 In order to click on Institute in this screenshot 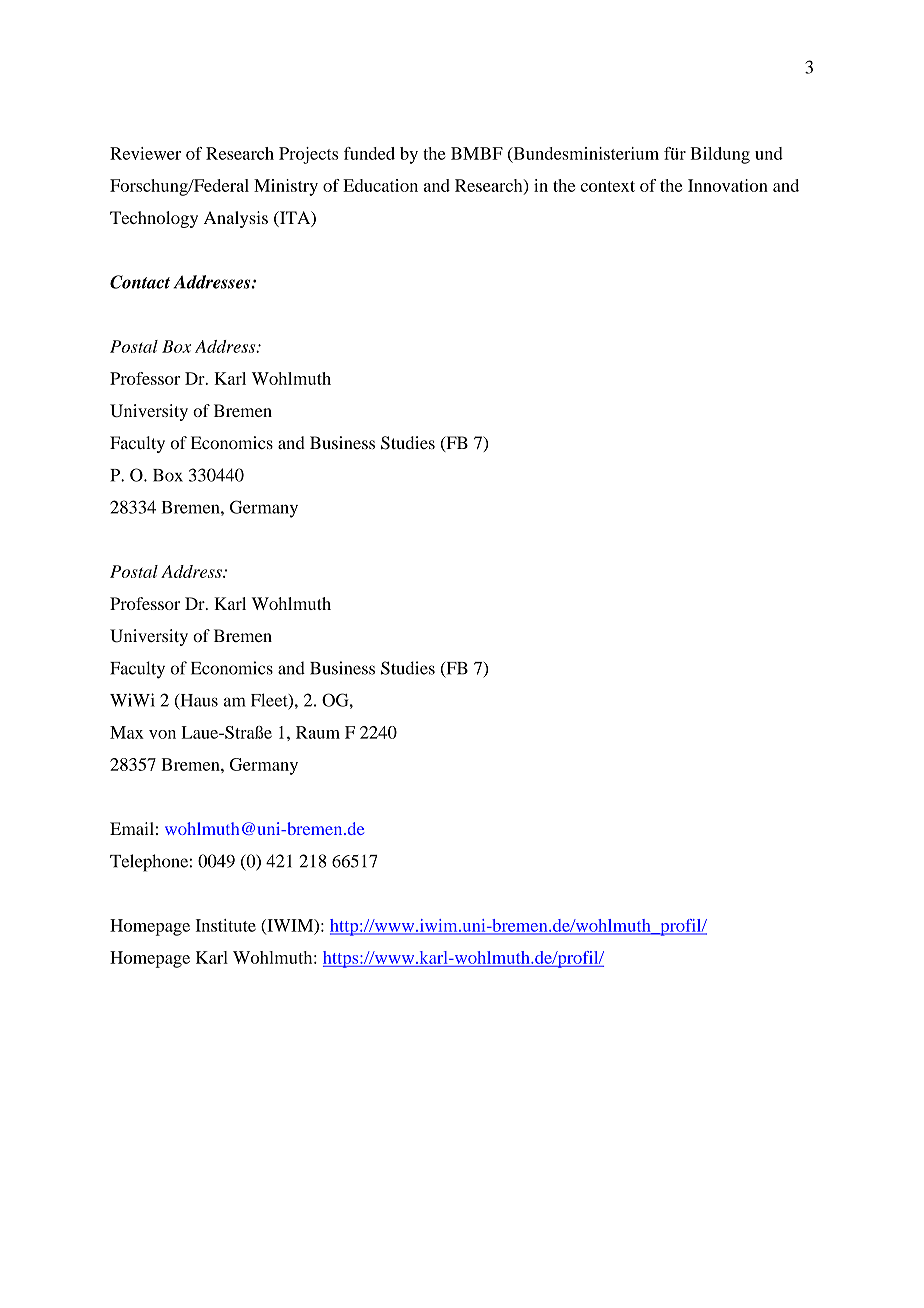, I will do `click(226, 925)`.
